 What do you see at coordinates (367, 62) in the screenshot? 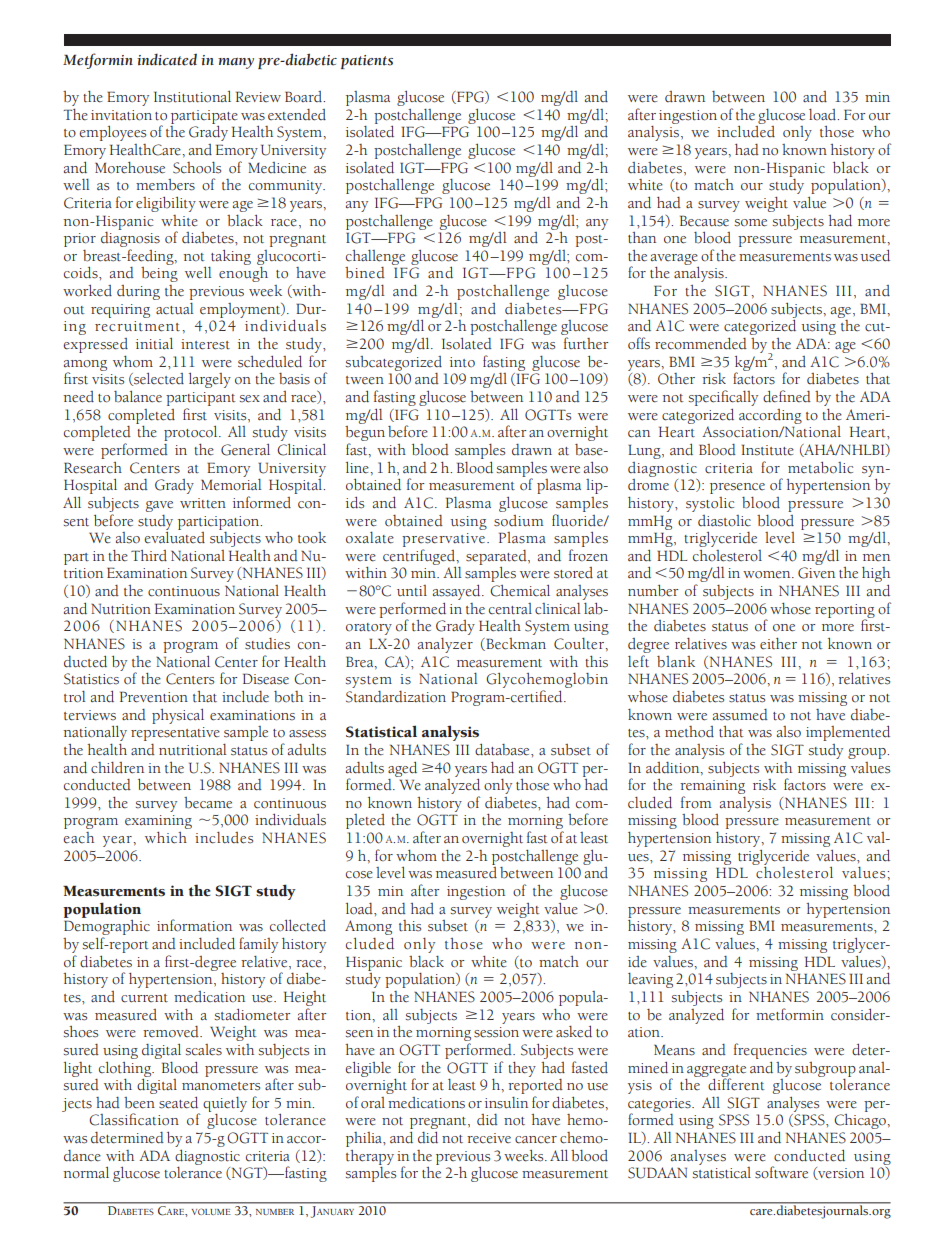
I see `patients` at bounding box center [367, 62].
